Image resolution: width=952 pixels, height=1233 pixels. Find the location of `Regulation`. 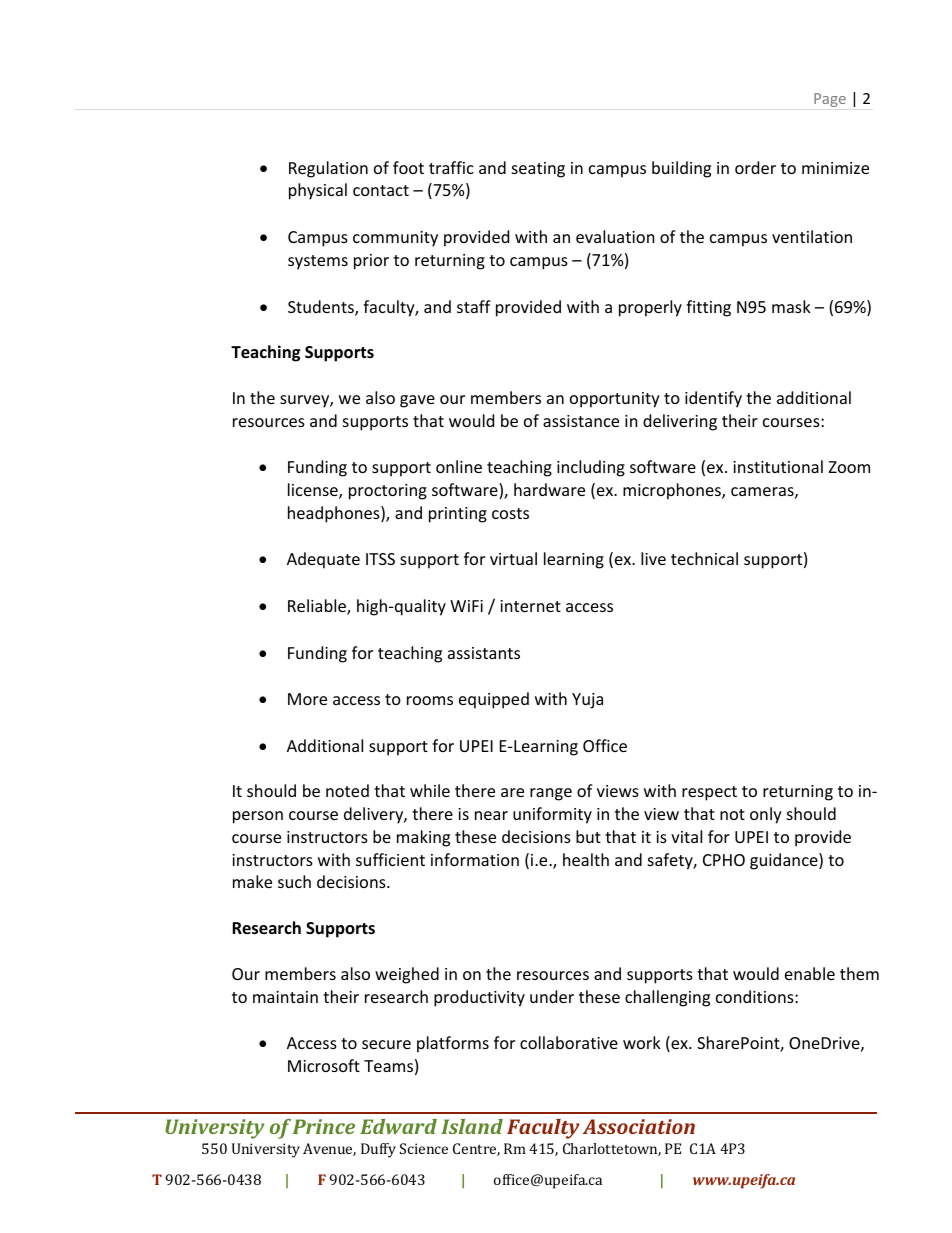

Regulation is located at coordinates (328, 169).
